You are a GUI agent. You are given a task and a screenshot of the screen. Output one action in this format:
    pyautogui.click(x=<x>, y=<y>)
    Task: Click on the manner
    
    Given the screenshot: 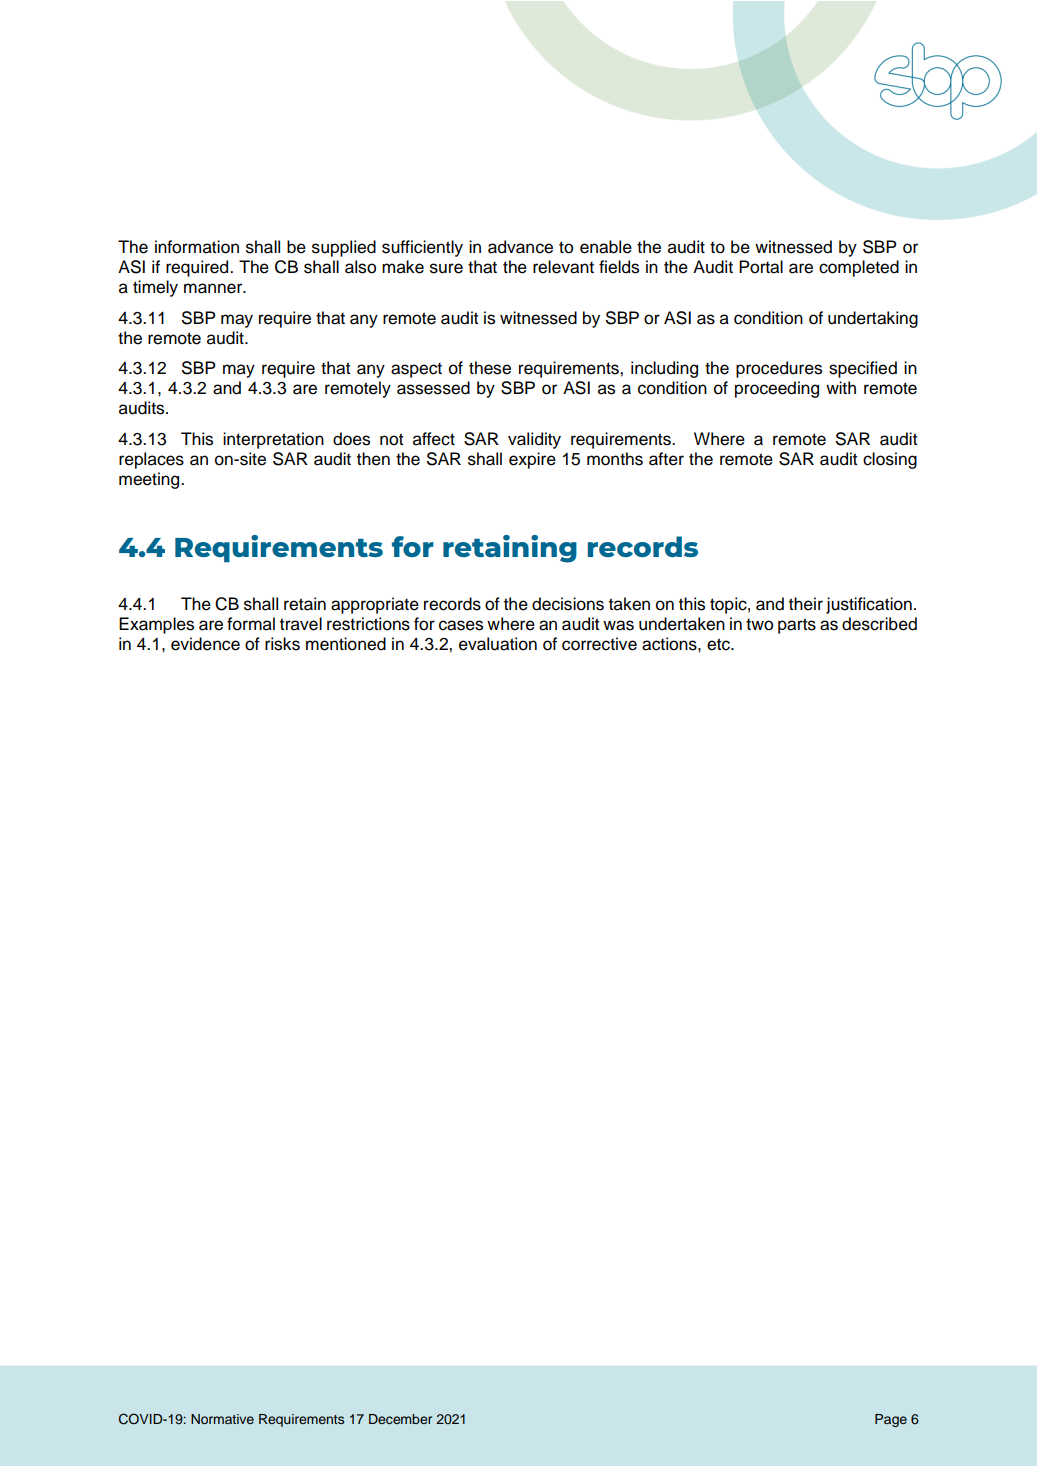 What is the action you would take?
    pyautogui.click(x=214, y=288)
